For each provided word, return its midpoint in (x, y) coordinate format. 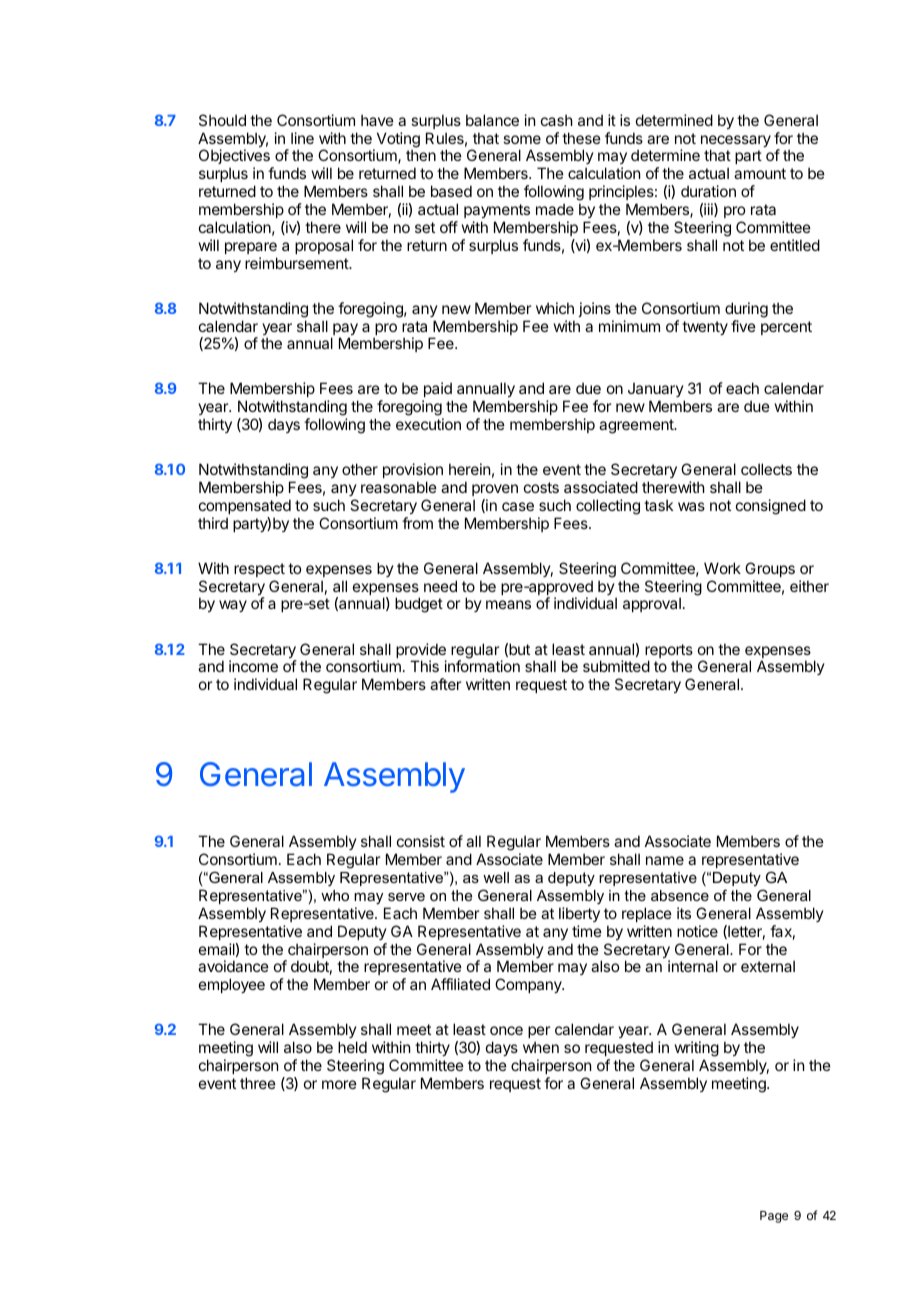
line (302, 138)
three (258, 1083)
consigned (771, 507)
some (522, 139)
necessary (736, 142)
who (335, 895)
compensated (245, 506)
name (665, 860)
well (496, 877)
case (518, 506)
